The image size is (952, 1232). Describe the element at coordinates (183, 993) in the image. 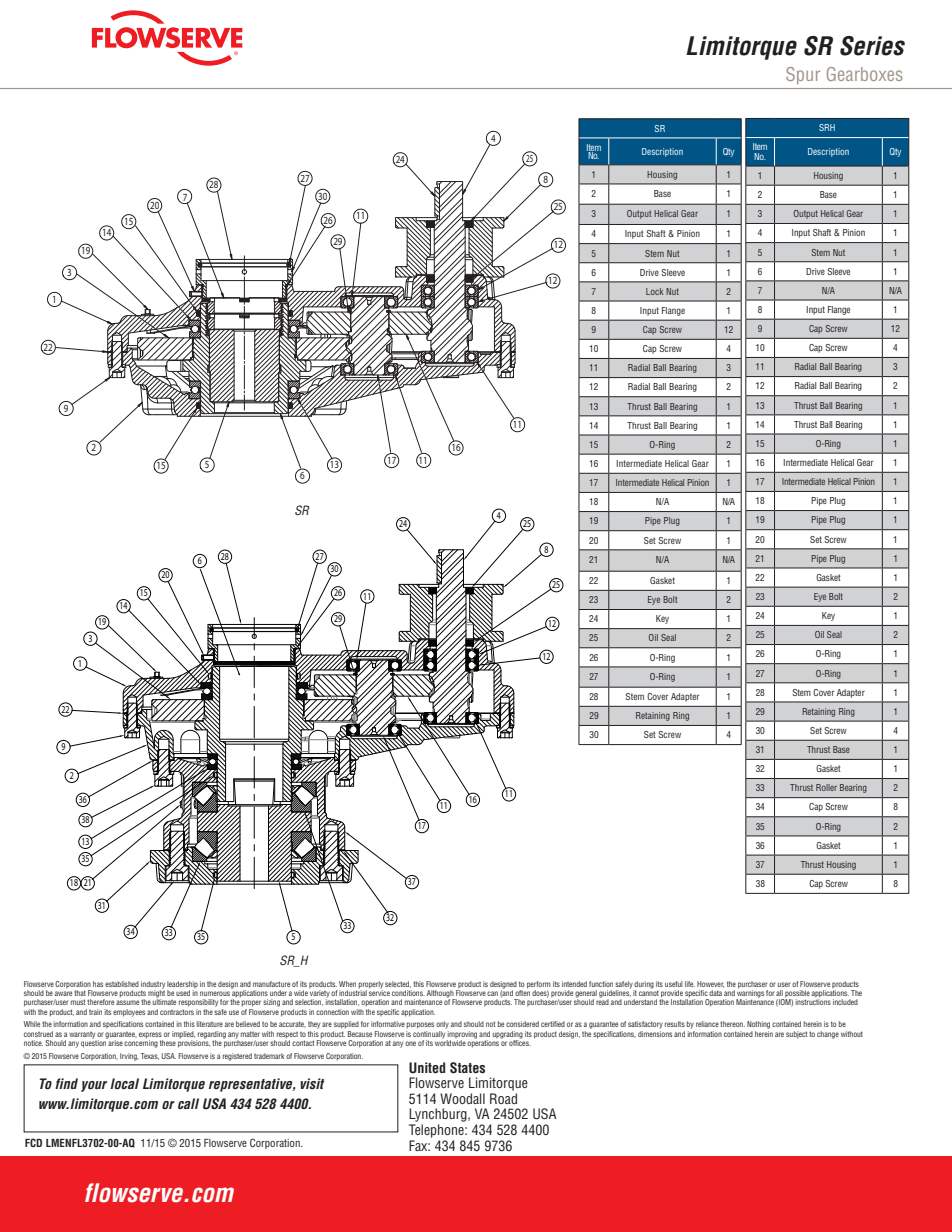

I see `used` at that location.
